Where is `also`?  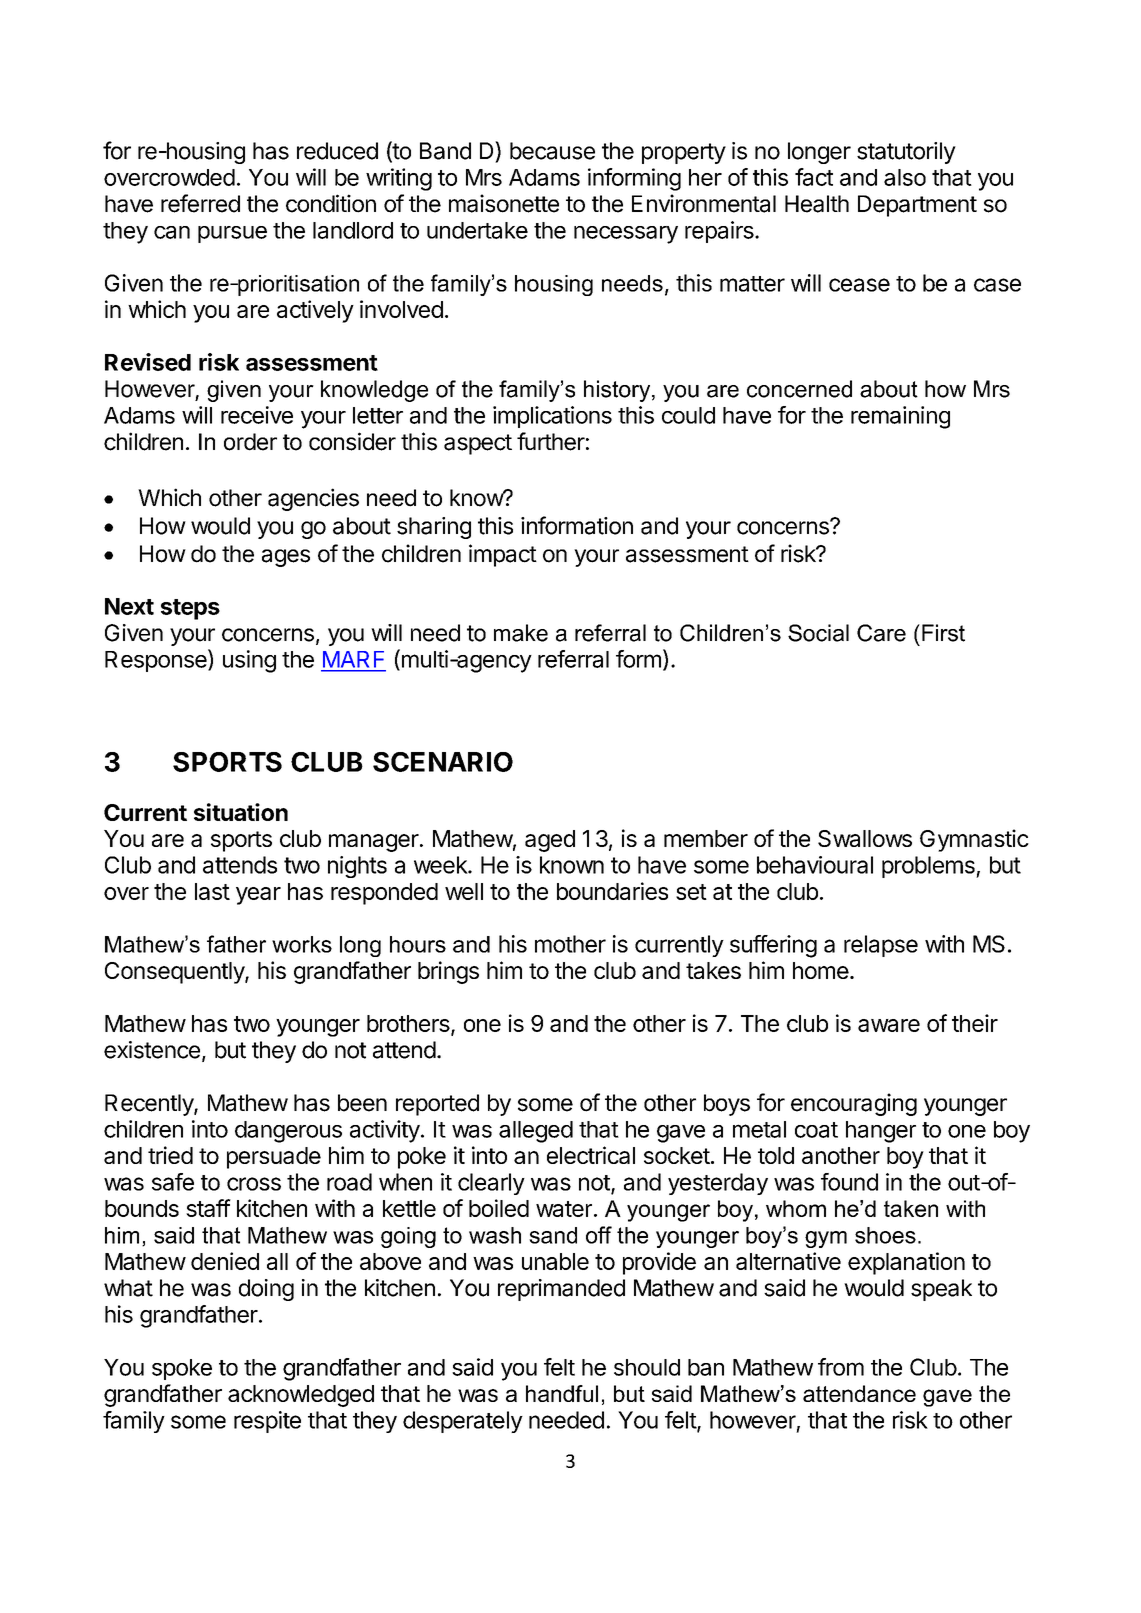 also is located at coordinates (905, 177).
